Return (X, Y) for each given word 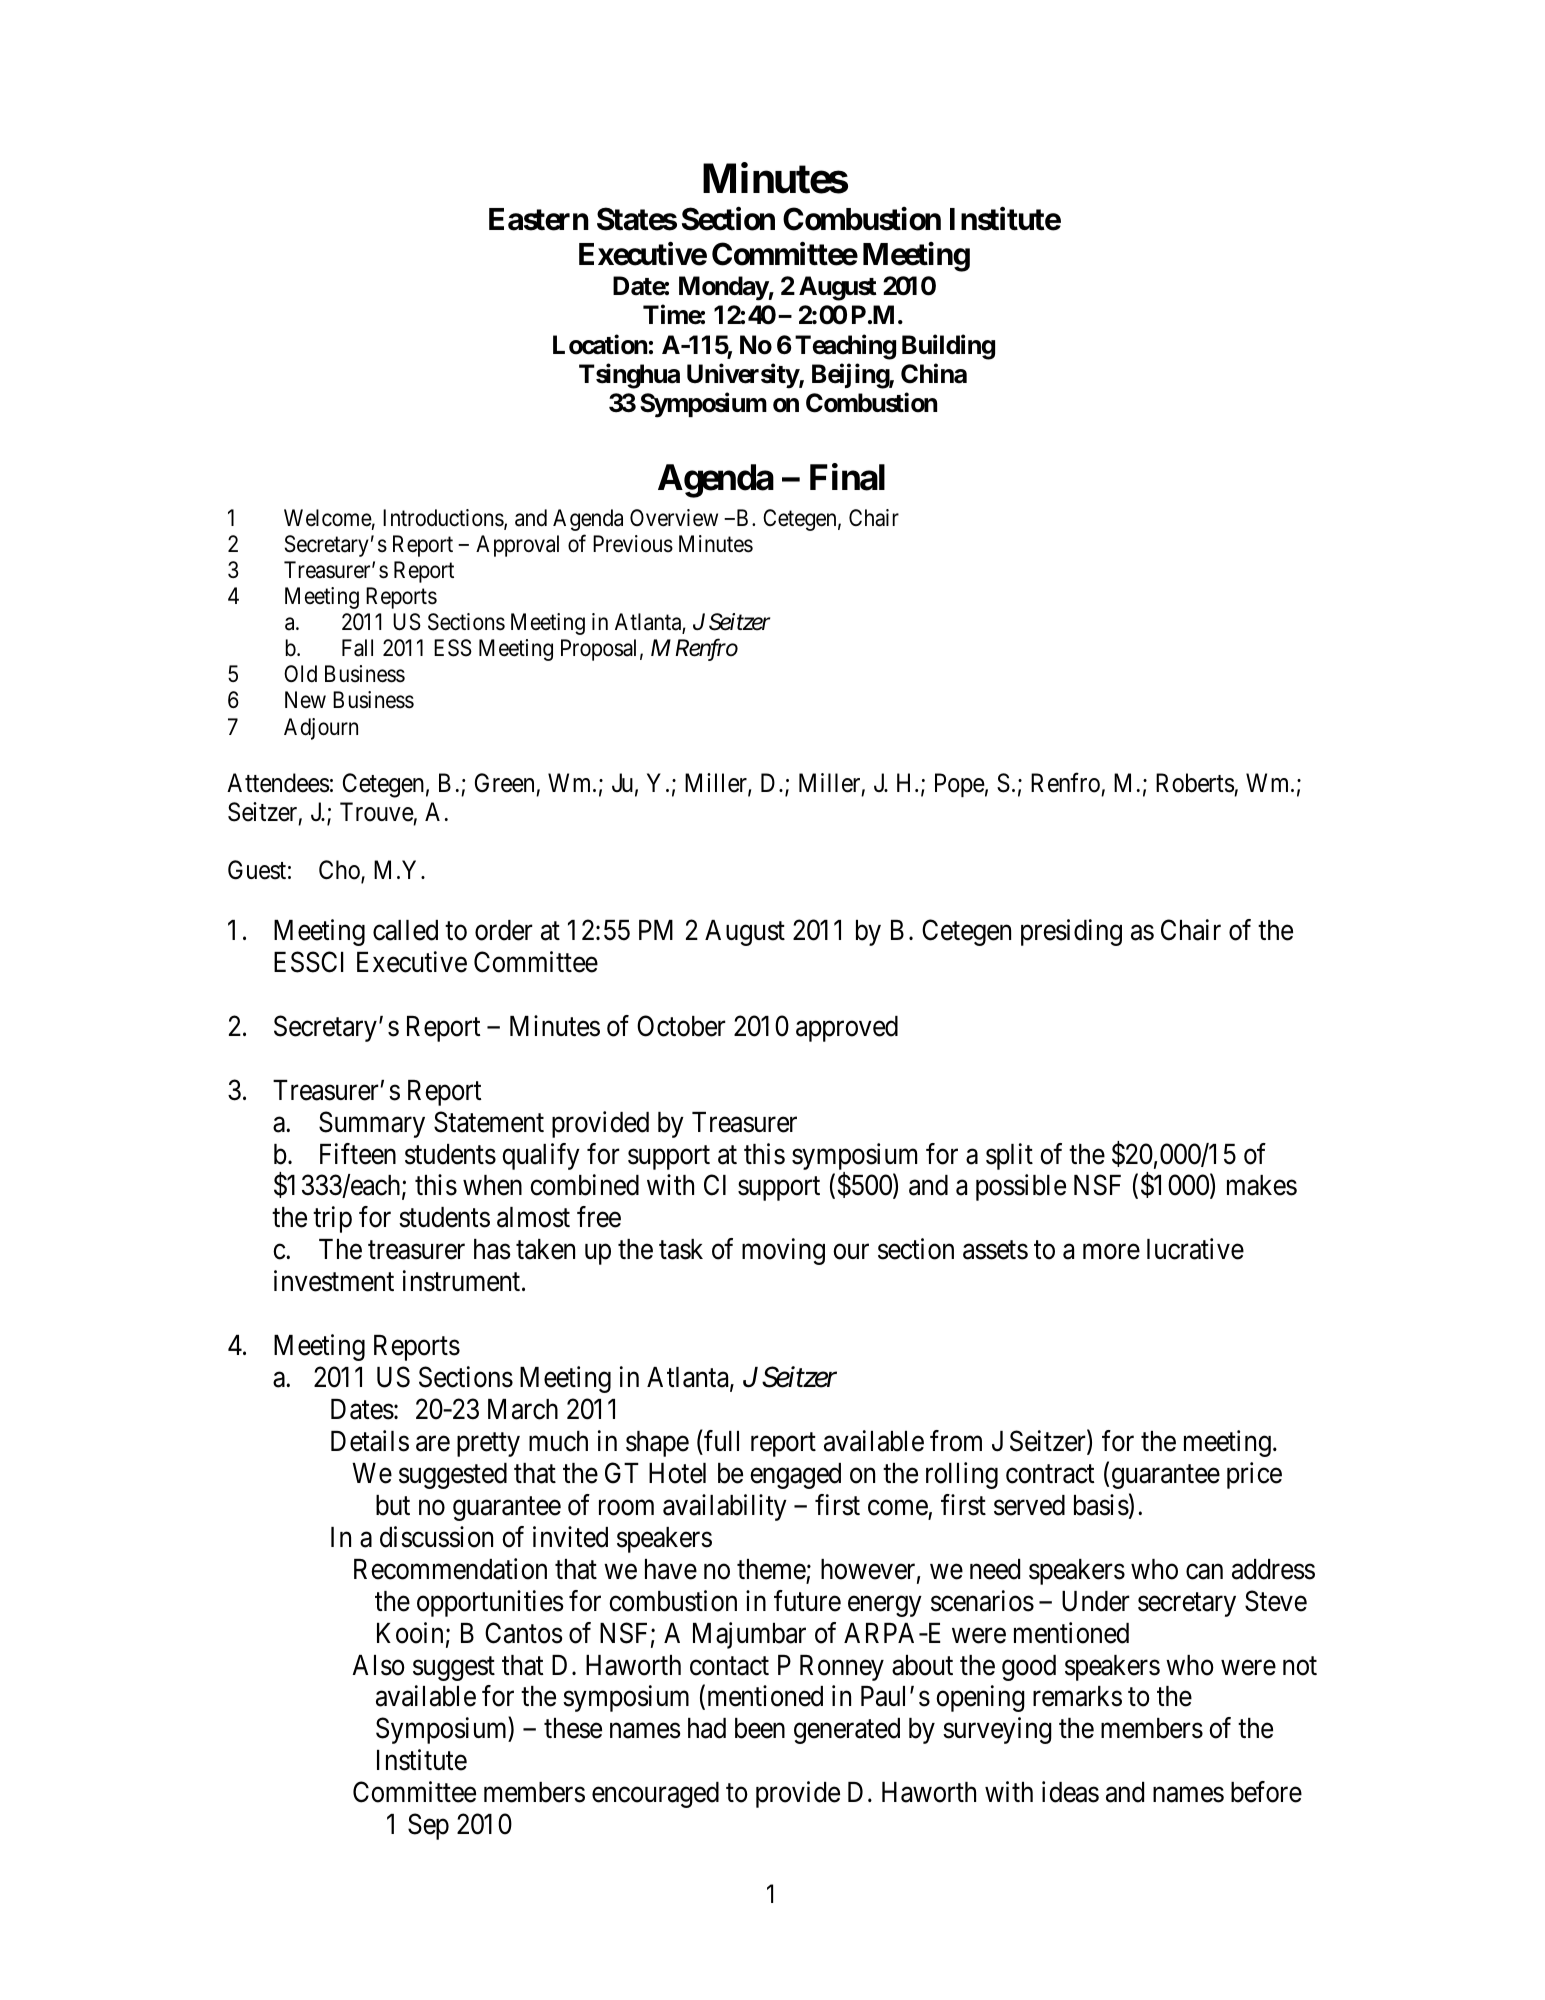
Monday (724, 288)
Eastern (539, 219)
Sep (428, 1827)
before (1266, 1792)
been (760, 1728)
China (934, 373)
